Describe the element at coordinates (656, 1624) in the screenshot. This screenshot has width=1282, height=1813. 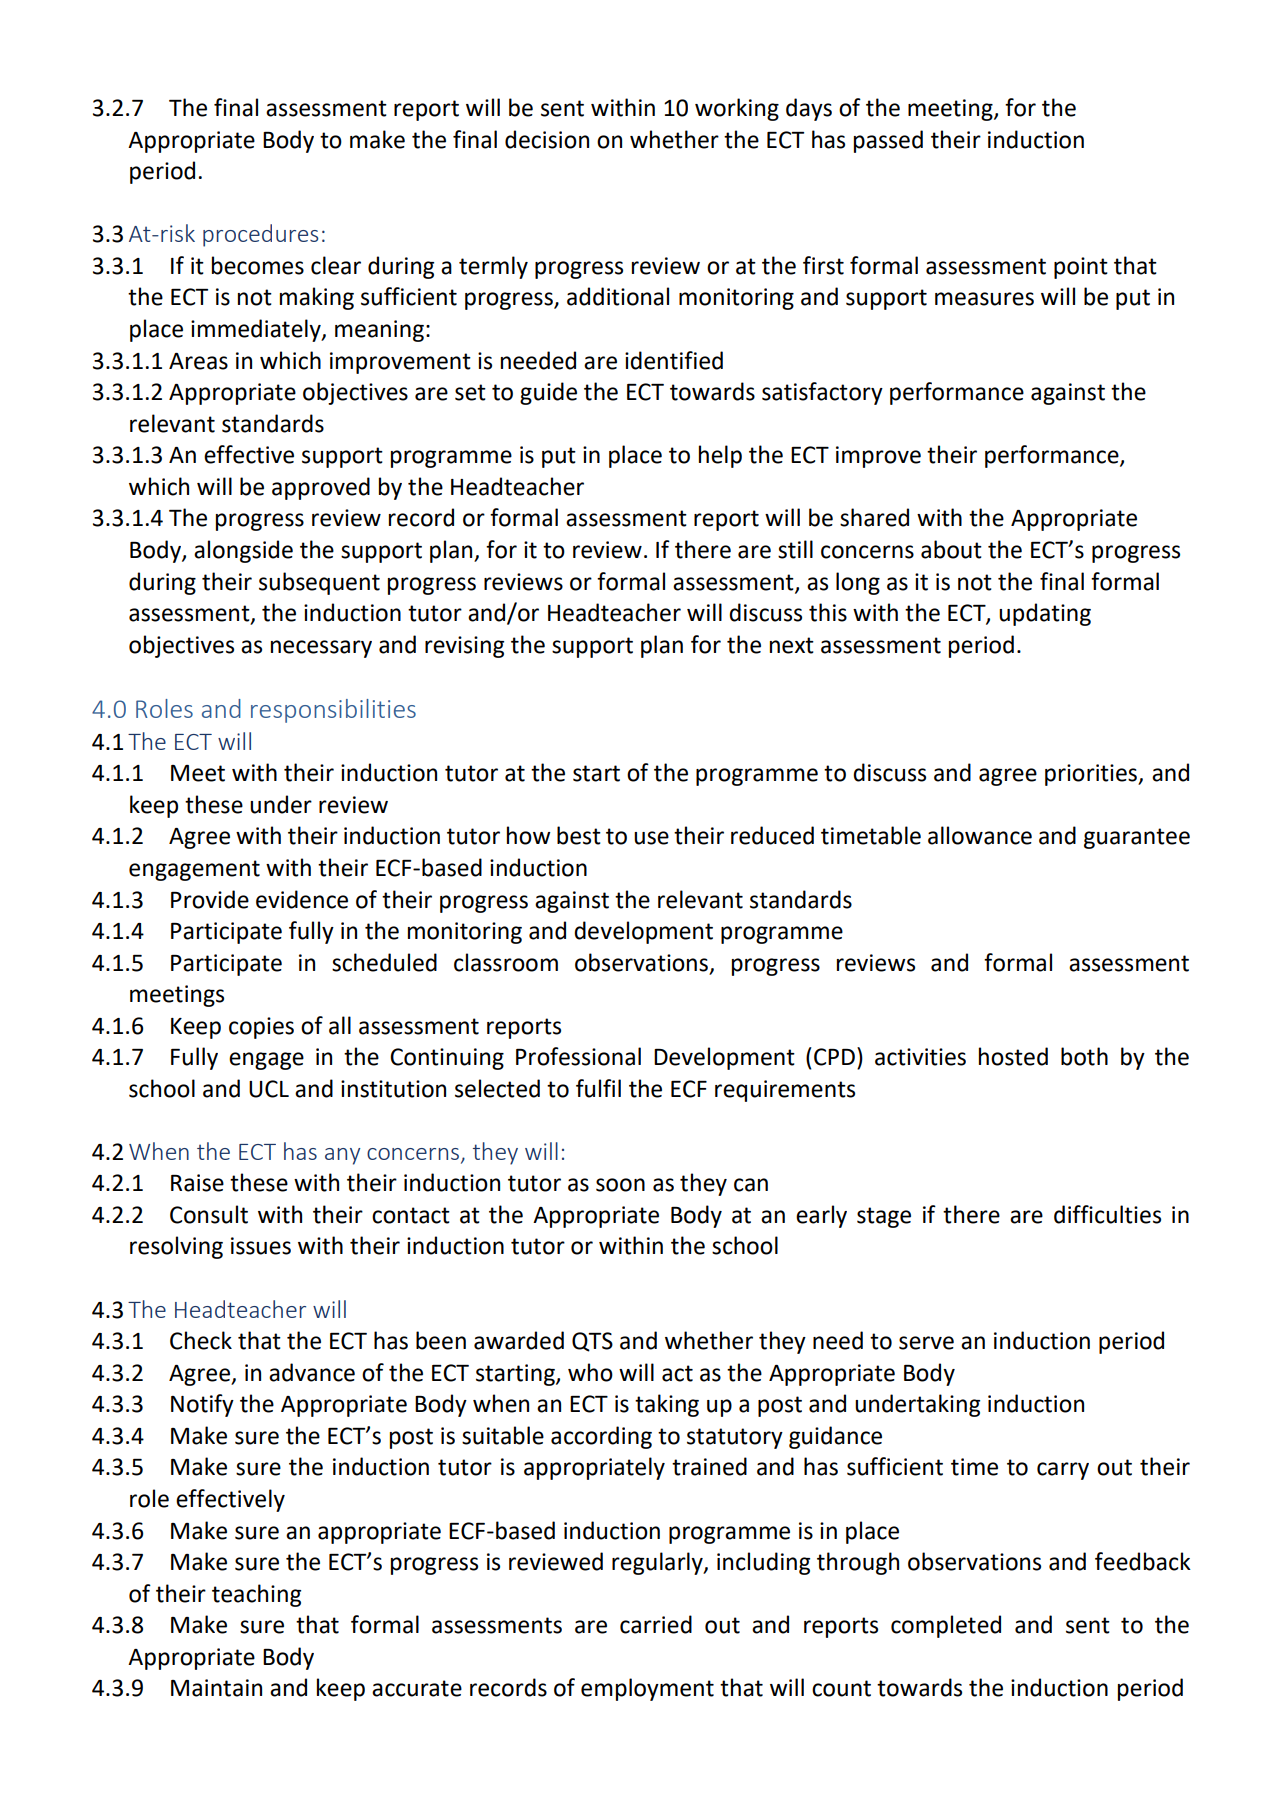
I see `carried` at that location.
